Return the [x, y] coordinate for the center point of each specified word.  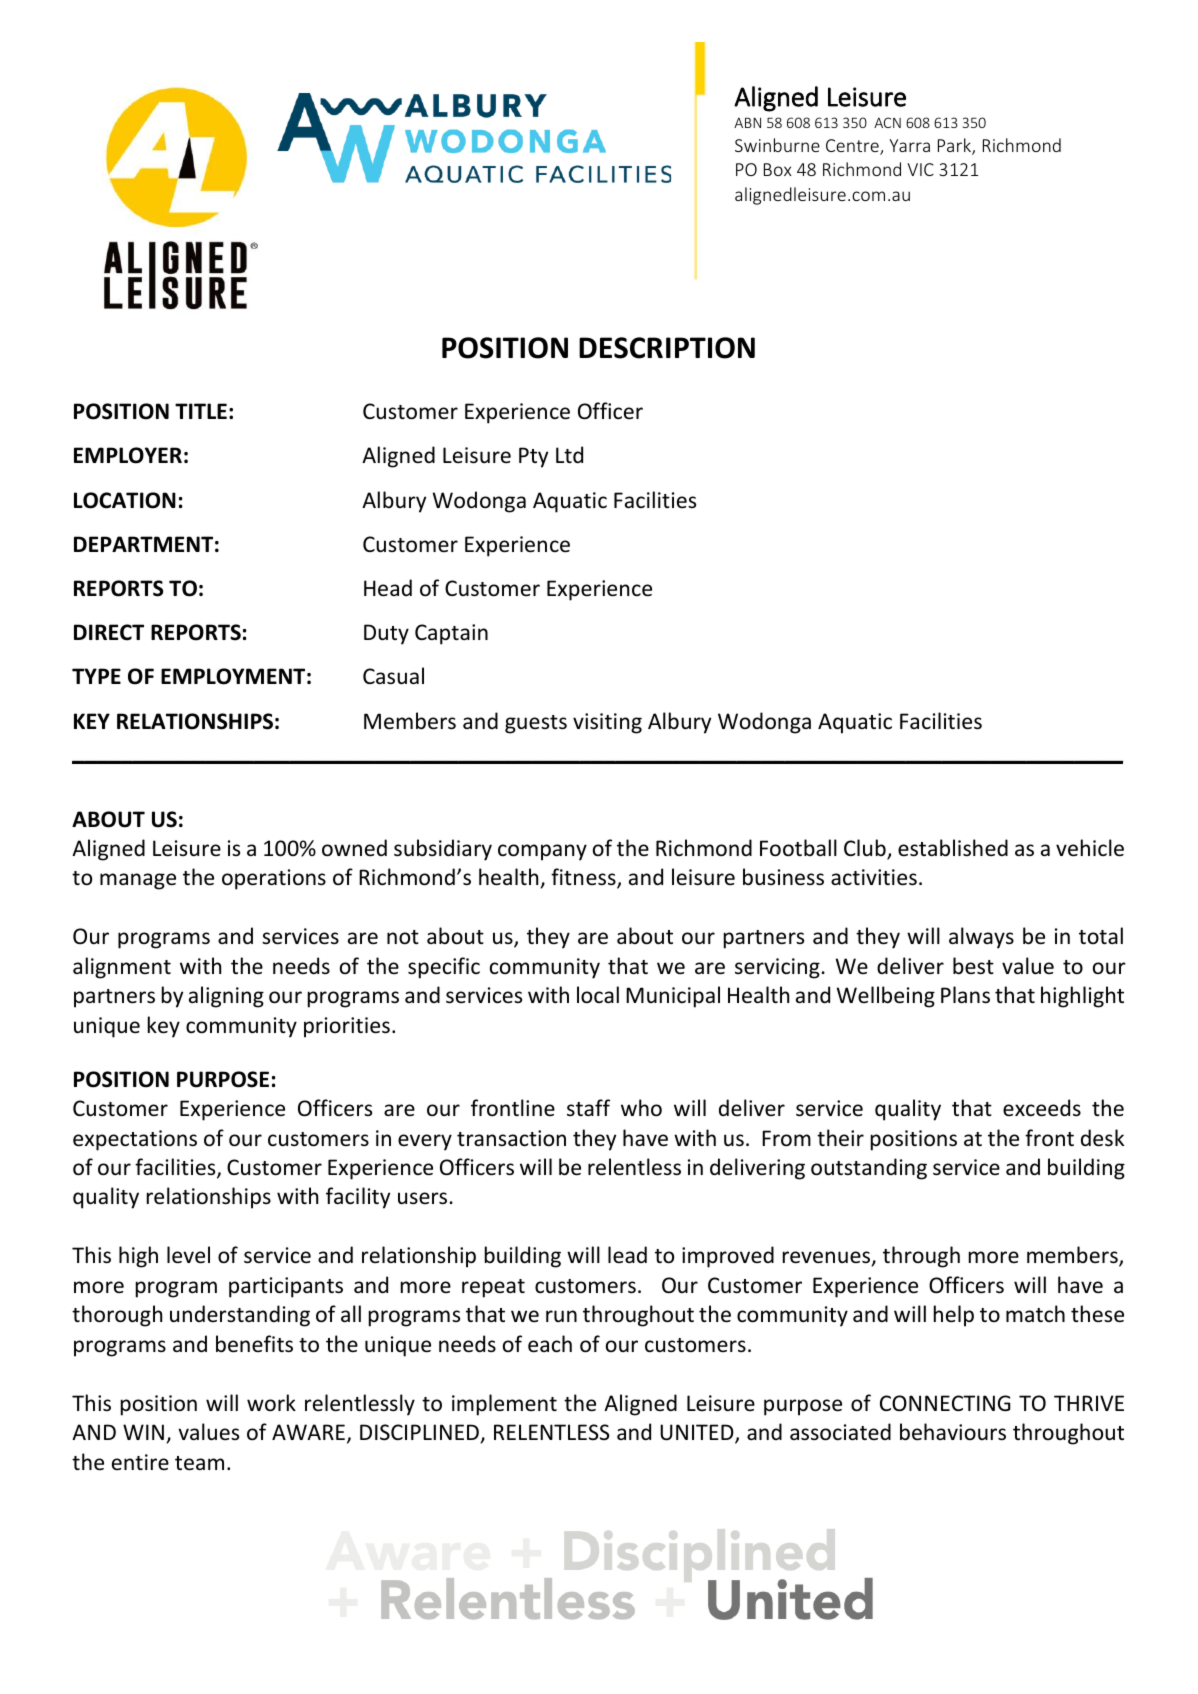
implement [504, 1405]
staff [588, 1107]
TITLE [201, 411]
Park [955, 146]
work [271, 1403]
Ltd [569, 454]
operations [274, 879]
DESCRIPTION [667, 348]
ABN [747, 122]
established [953, 848]
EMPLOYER [128, 455]
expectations [135, 1140]
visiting [607, 723]
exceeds [1042, 1108]
